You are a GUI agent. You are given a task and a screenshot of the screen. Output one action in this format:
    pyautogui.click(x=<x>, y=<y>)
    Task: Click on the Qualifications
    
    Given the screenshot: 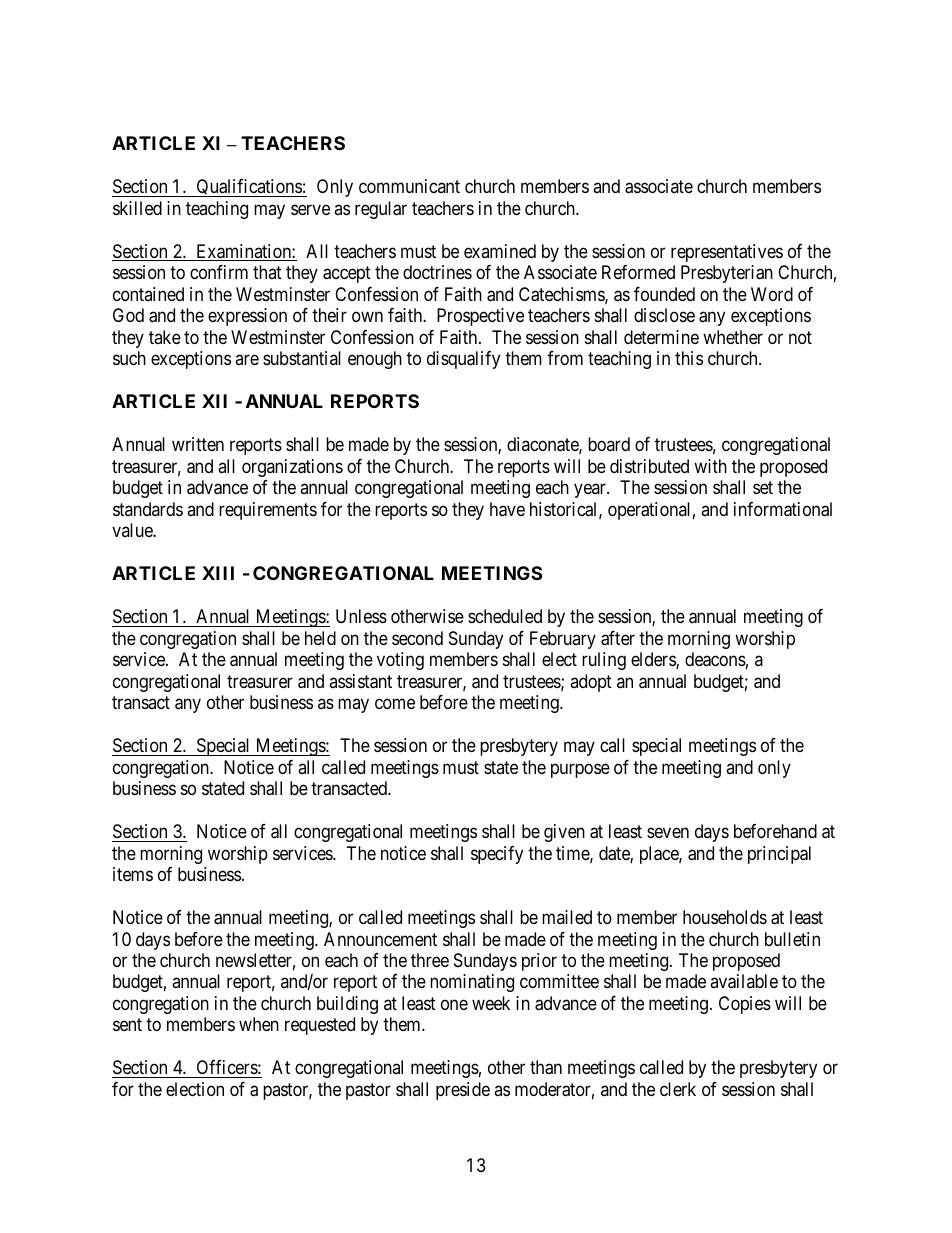 What is the action you would take?
    pyautogui.click(x=248, y=188)
